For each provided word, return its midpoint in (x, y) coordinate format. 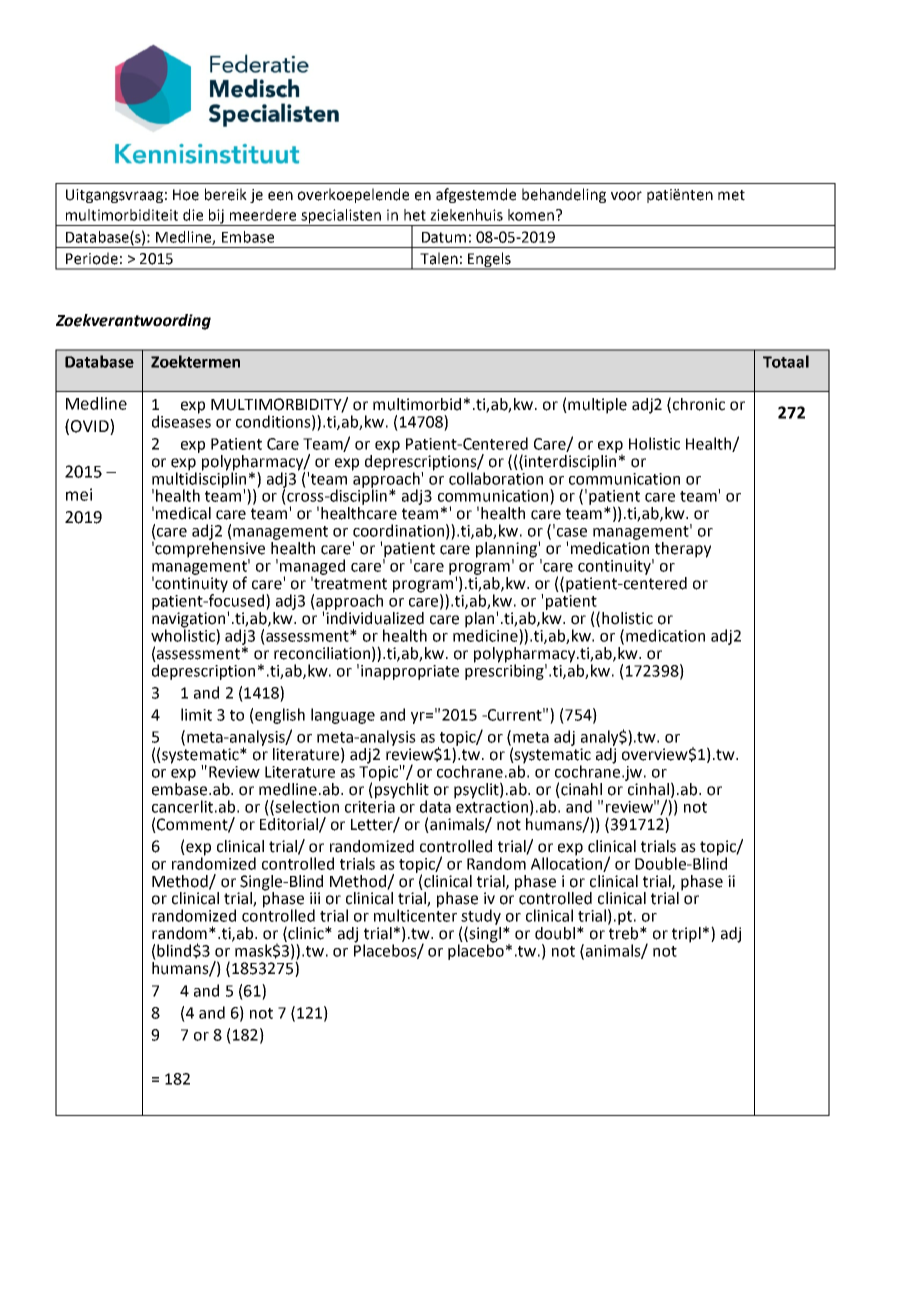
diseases (181, 420)
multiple (597, 406)
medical (183, 513)
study (481, 918)
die (193, 215)
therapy (682, 551)
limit (196, 714)
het (415, 215)
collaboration (496, 478)
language (343, 716)
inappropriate (410, 672)
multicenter (415, 914)
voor (626, 196)
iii (315, 898)
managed (312, 568)
